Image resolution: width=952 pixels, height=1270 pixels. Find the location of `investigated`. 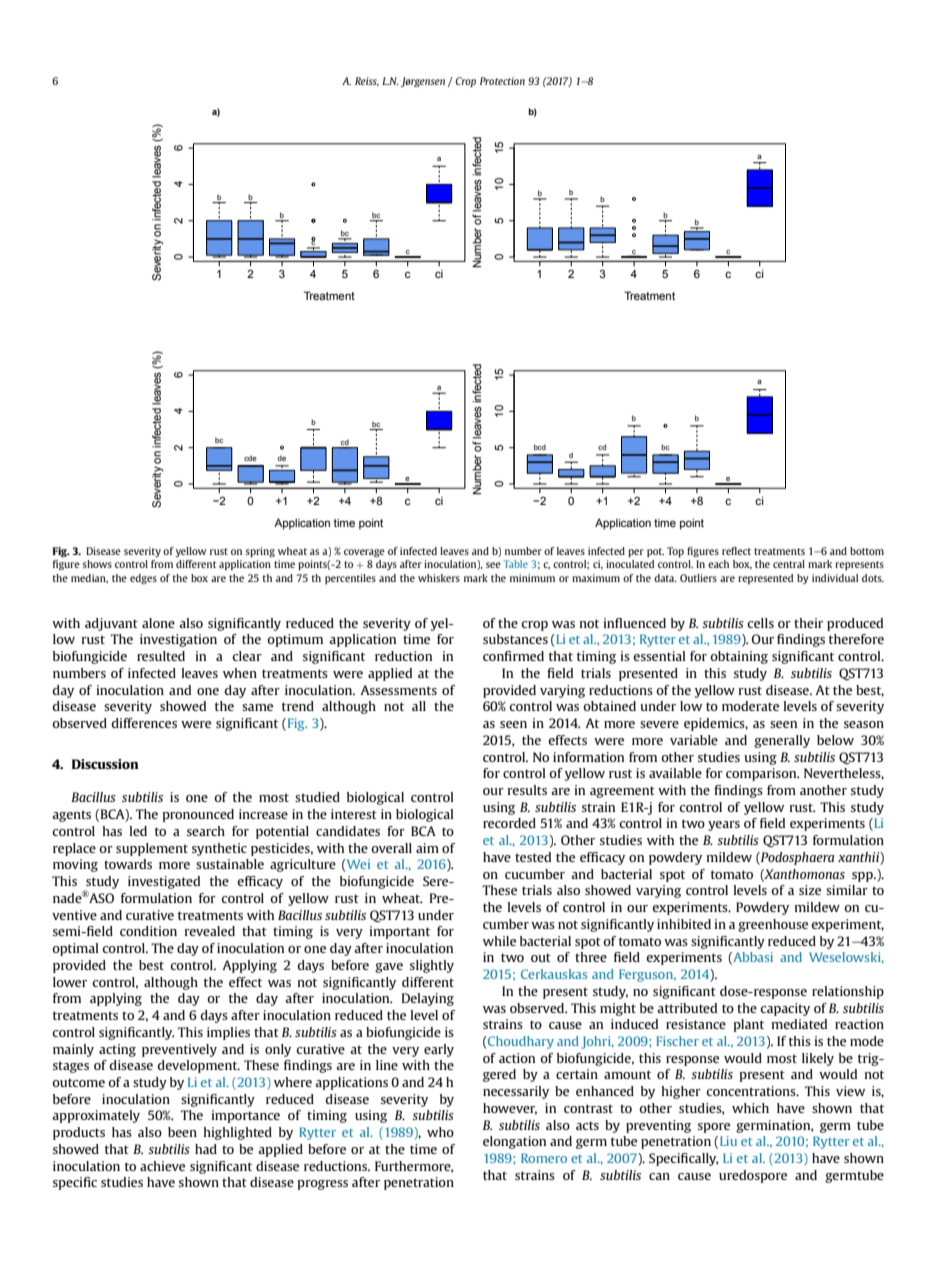

investigated is located at coordinates (164, 882).
